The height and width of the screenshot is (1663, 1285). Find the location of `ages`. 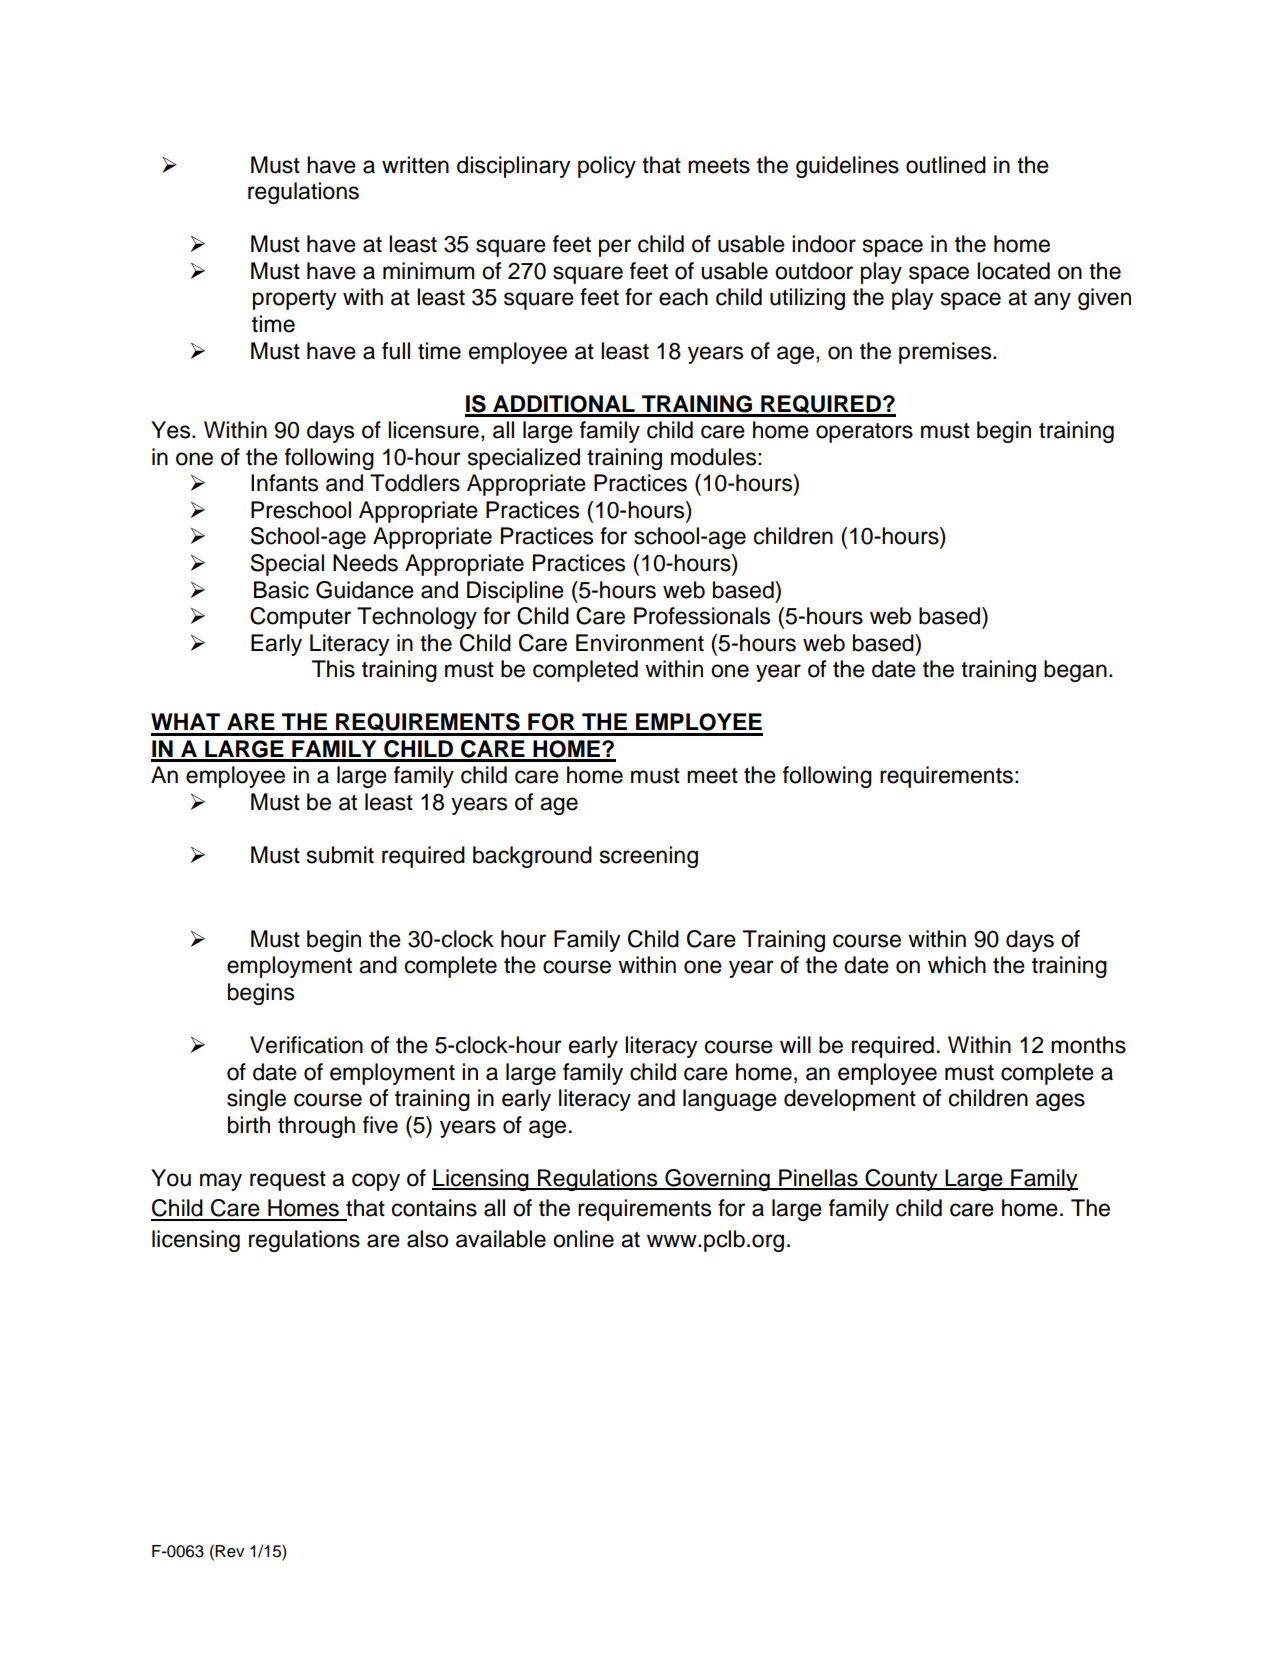

ages is located at coordinates (1060, 1102).
